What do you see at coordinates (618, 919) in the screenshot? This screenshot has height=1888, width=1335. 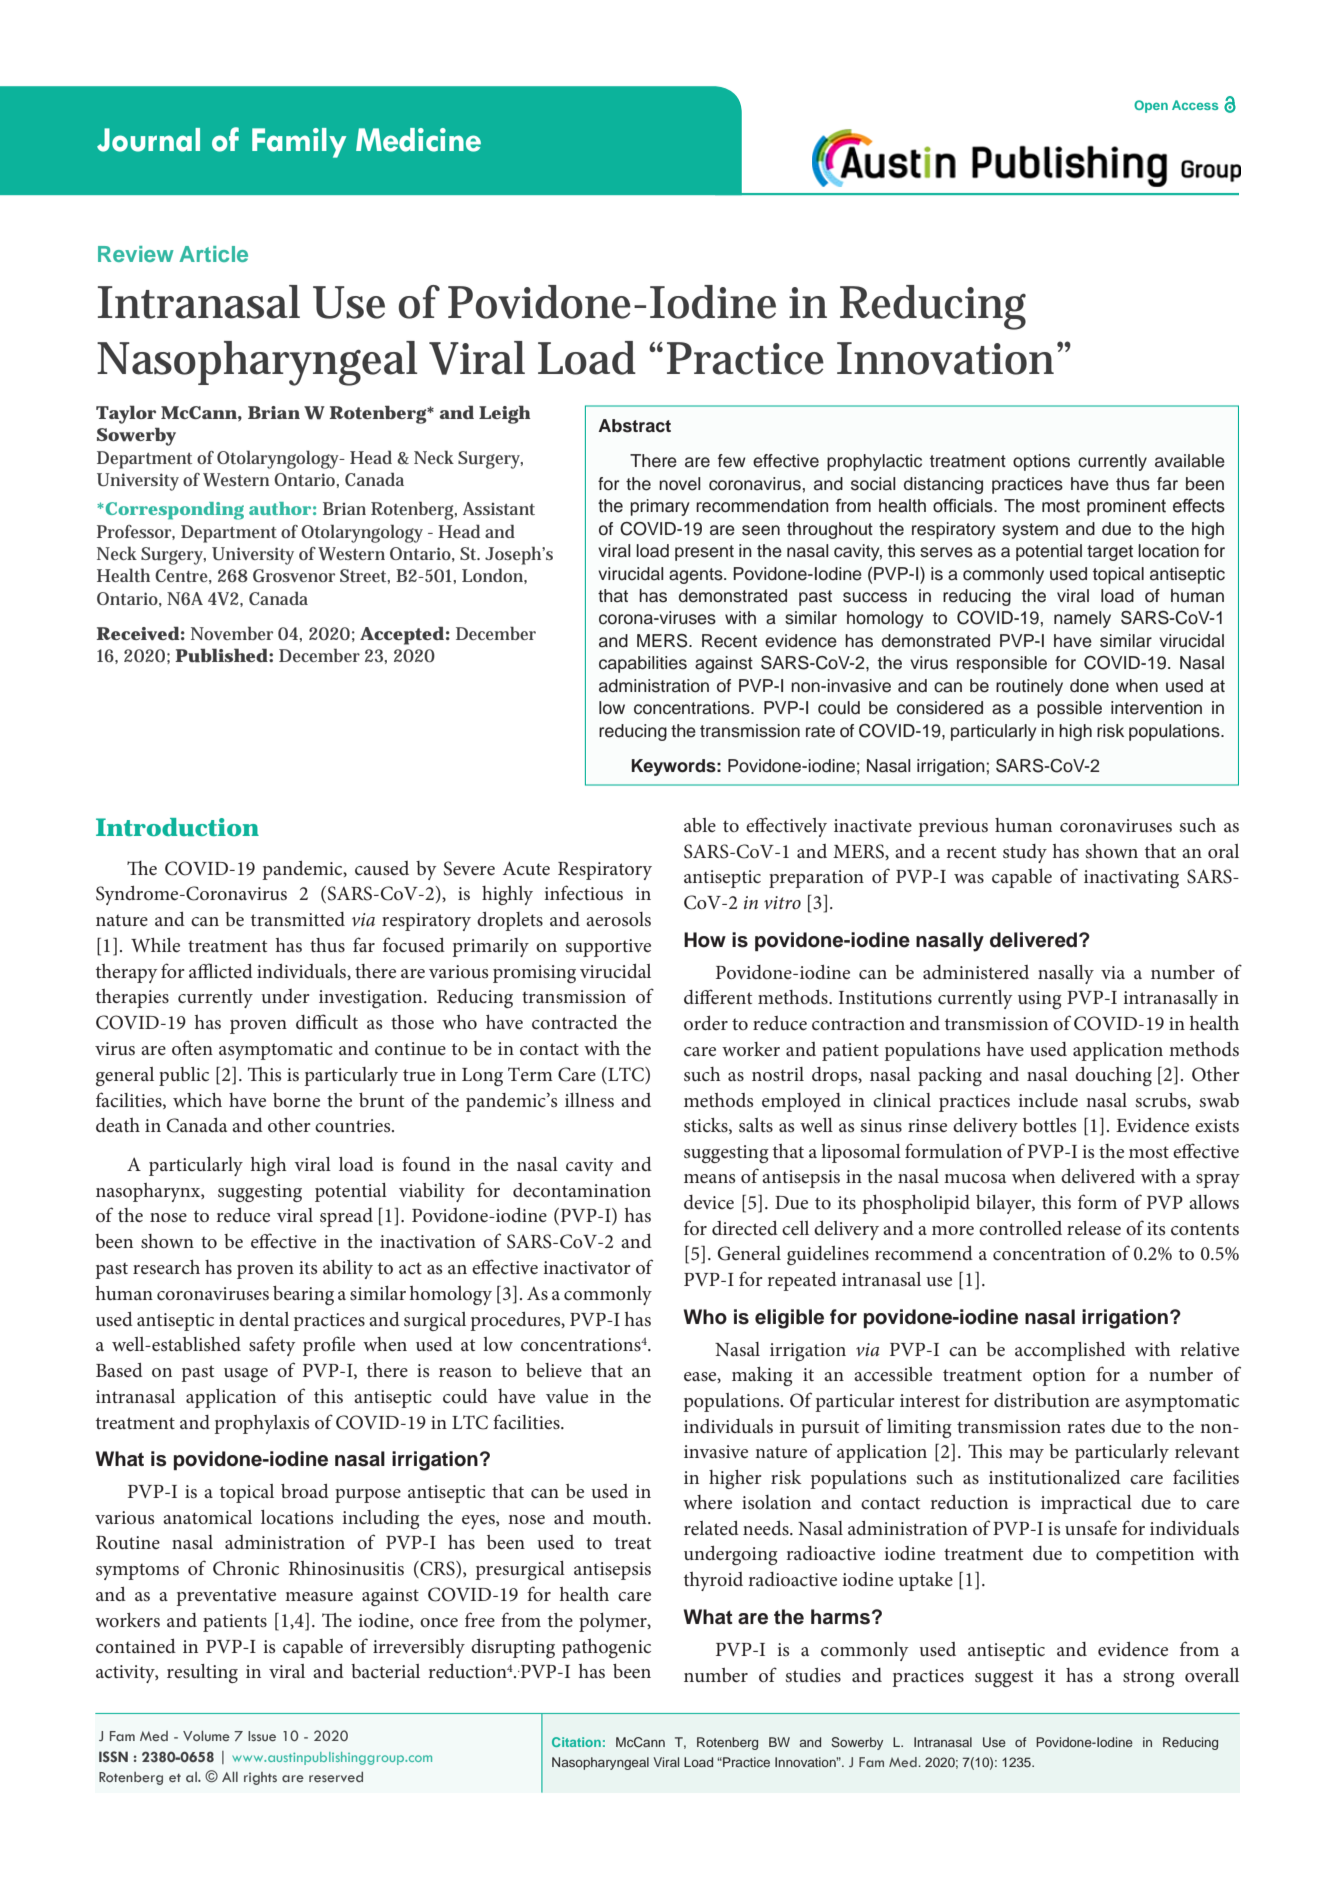 I see `aerosols` at bounding box center [618, 919].
